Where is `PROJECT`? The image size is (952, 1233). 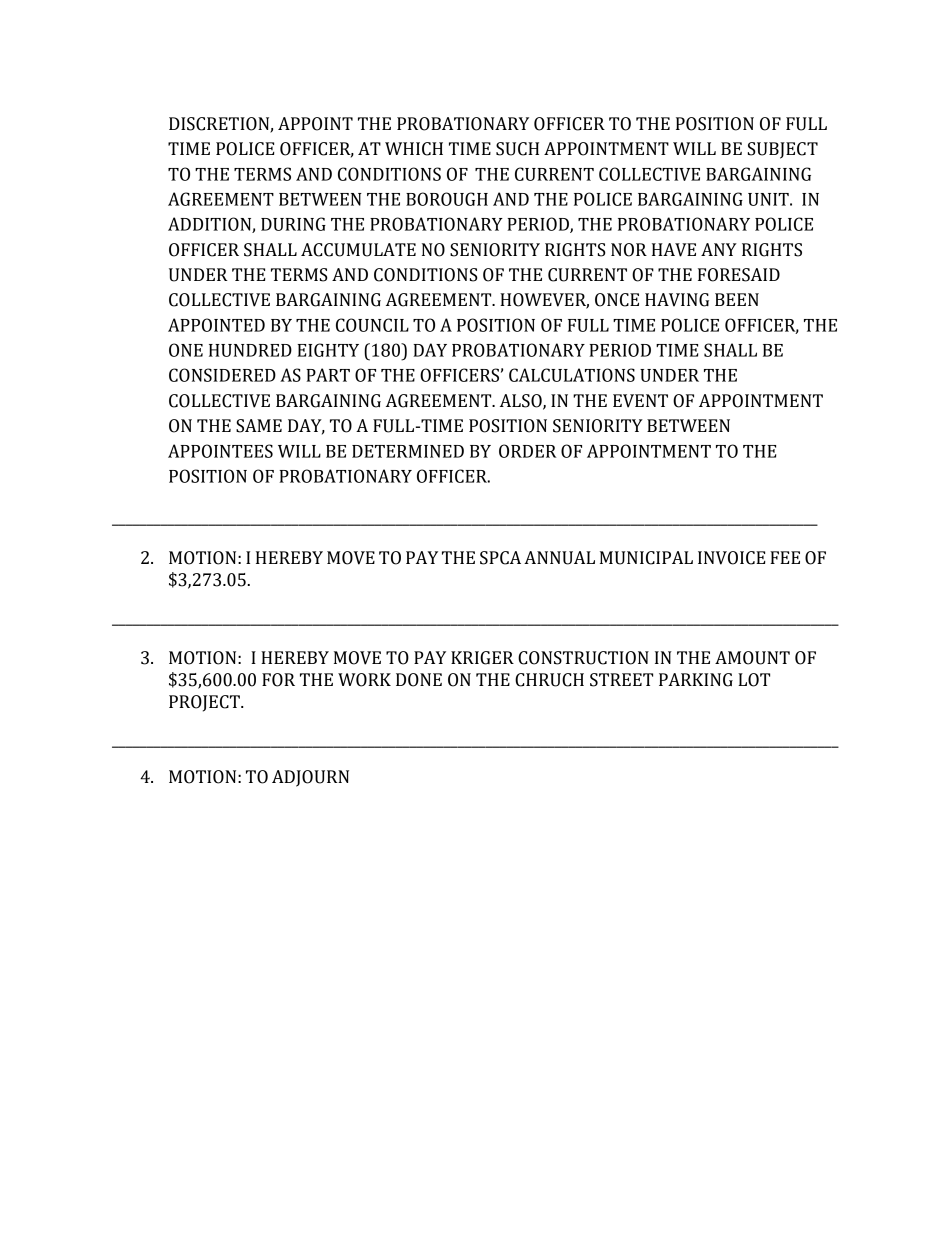 PROJECT is located at coordinates (205, 703).
